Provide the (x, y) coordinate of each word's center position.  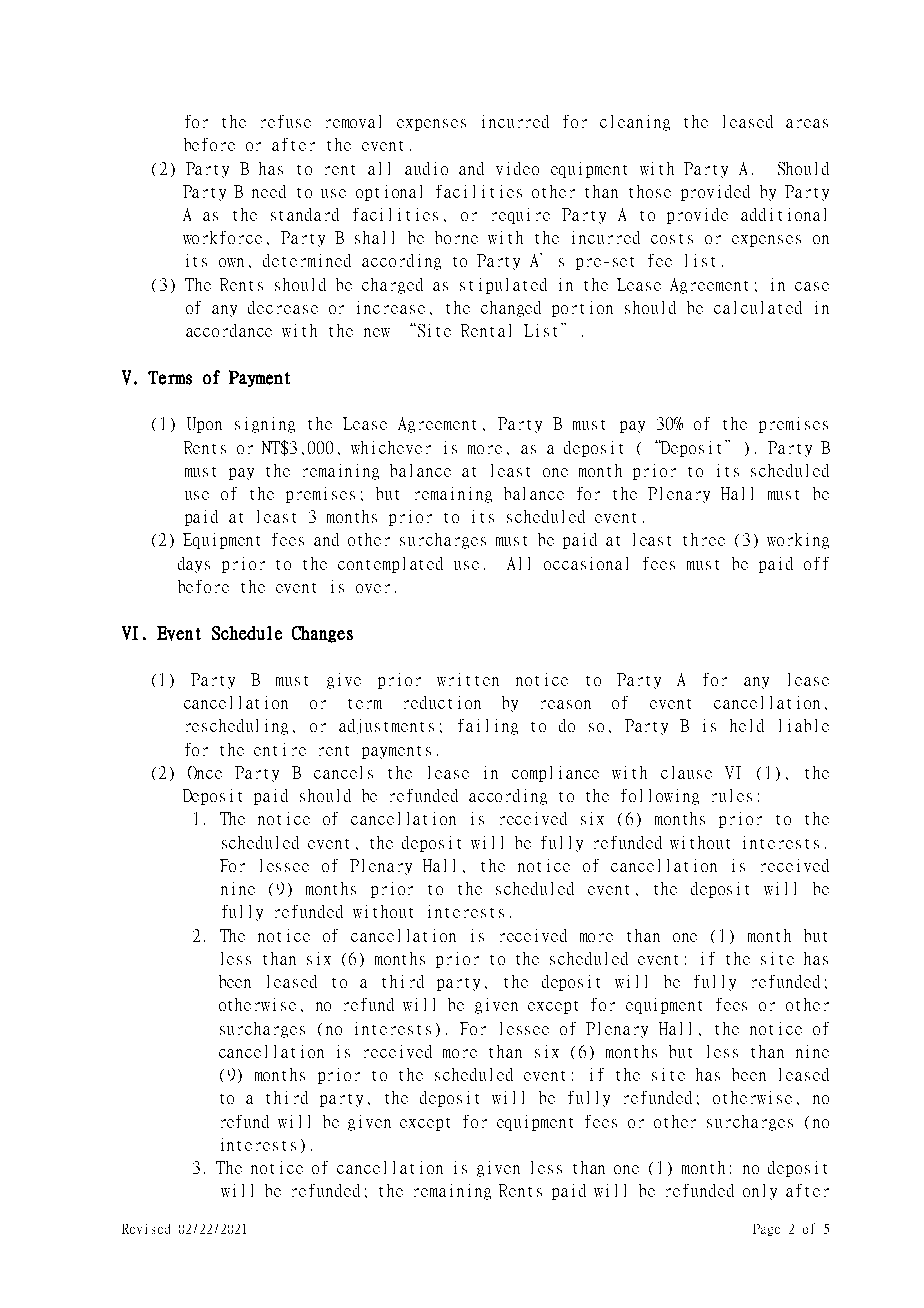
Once (205, 772)
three (704, 539)
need (269, 191)
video (517, 168)
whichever (391, 447)
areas (807, 123)
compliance (555, 774)
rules (732, 795)
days (194, 565)
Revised (146, 1229)
